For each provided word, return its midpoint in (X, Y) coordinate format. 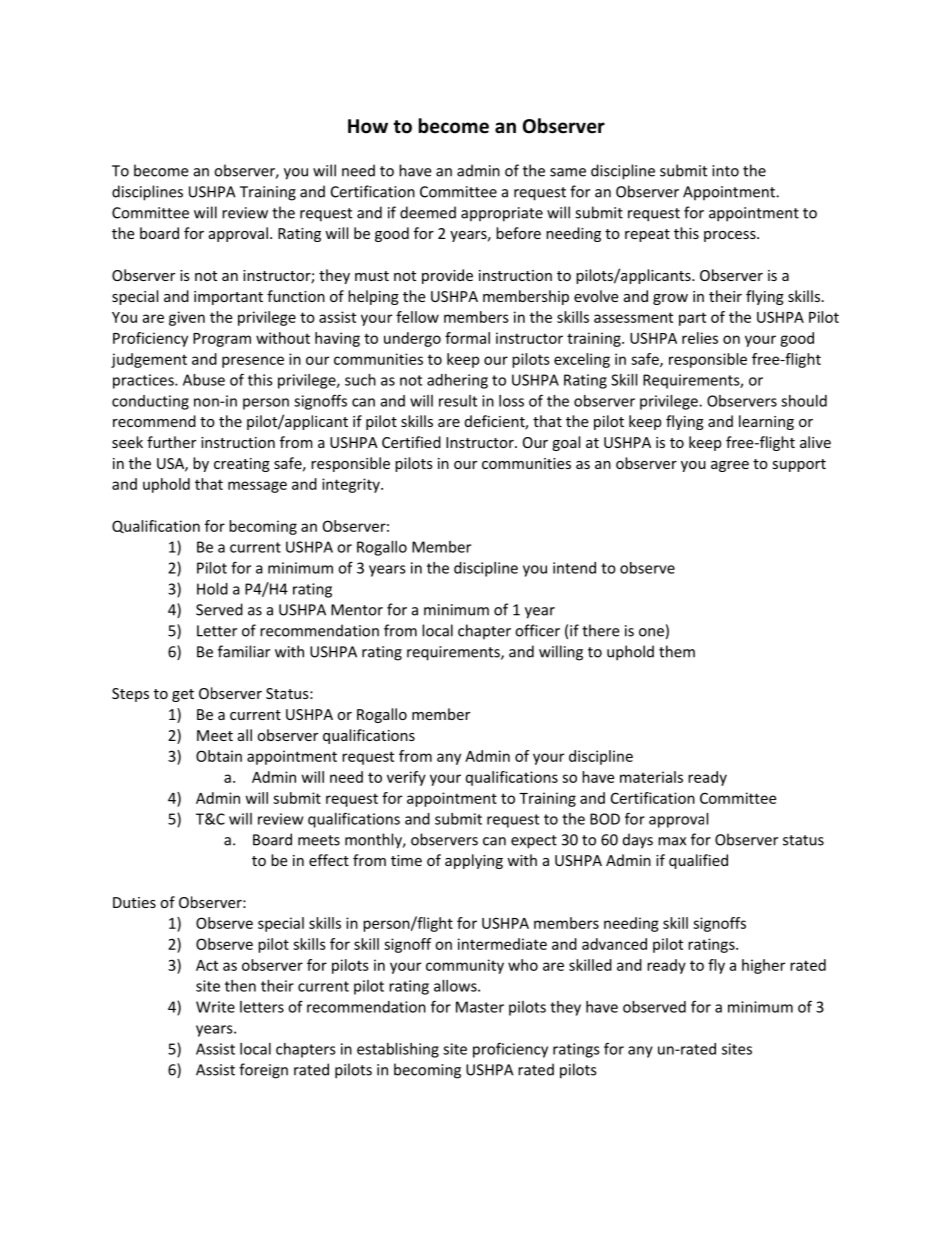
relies (700, 338)
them (677, 651)
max (672, 841)
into (725, 171)
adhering (457, 381)
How (368, 126)
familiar (244, 651)
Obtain (219, 756)
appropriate (502, 214)
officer (537, 630)
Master (480, 1007)
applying (474, 861)
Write (215, 1007)
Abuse (204, 380)
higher (763, 966)
